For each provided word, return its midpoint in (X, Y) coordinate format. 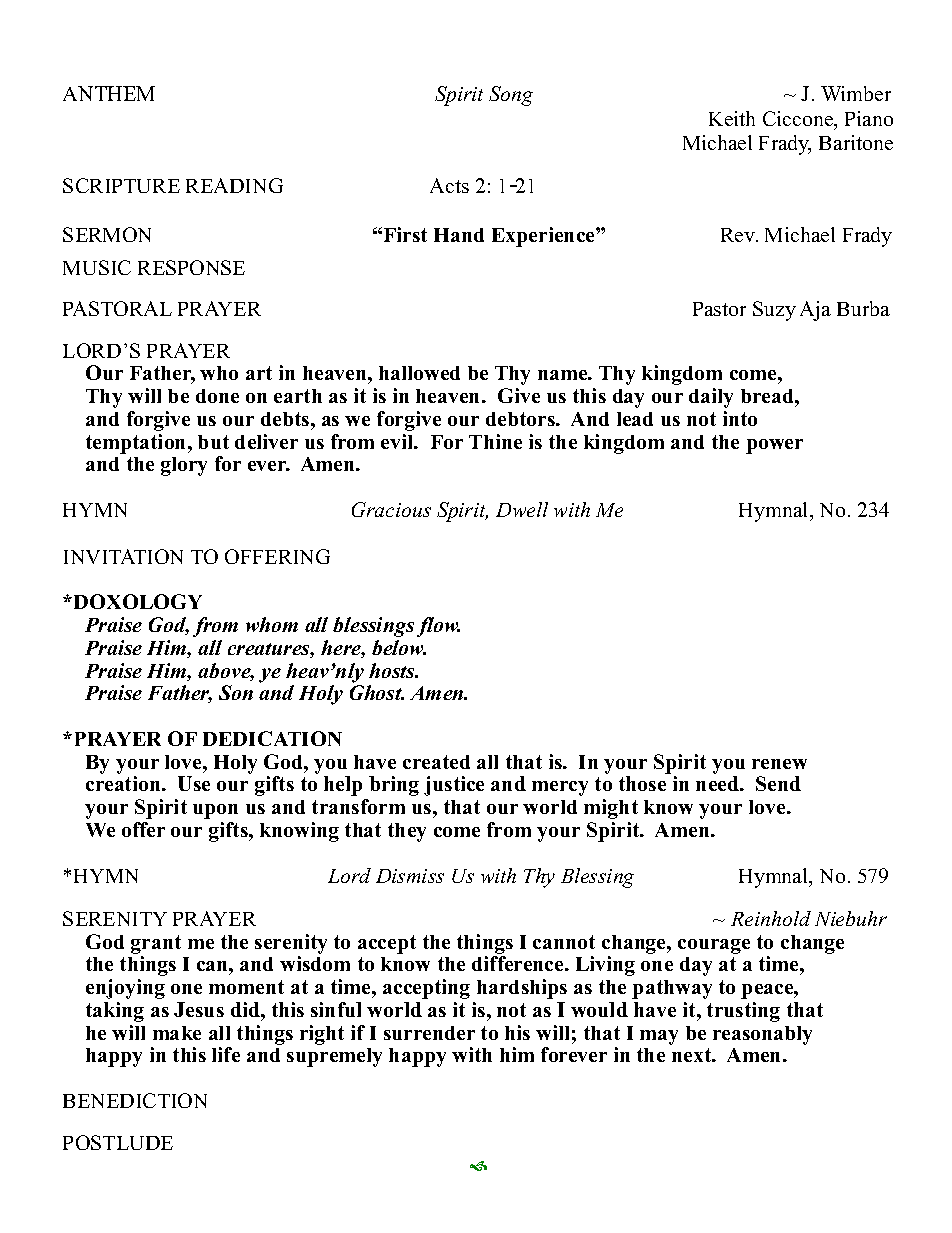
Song (511, 96)
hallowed (419, 373)
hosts (393, 670)
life (226, 1054)
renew (779, 764)
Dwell (522, 509)
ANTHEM (109, 93)
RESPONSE (191, 267)
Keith (732, 118)
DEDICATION (272, 738)
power (774, 446)
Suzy (774, 311)
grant (156, 944)
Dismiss (410, 876)
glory (184, 466)
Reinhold (771, 918)
